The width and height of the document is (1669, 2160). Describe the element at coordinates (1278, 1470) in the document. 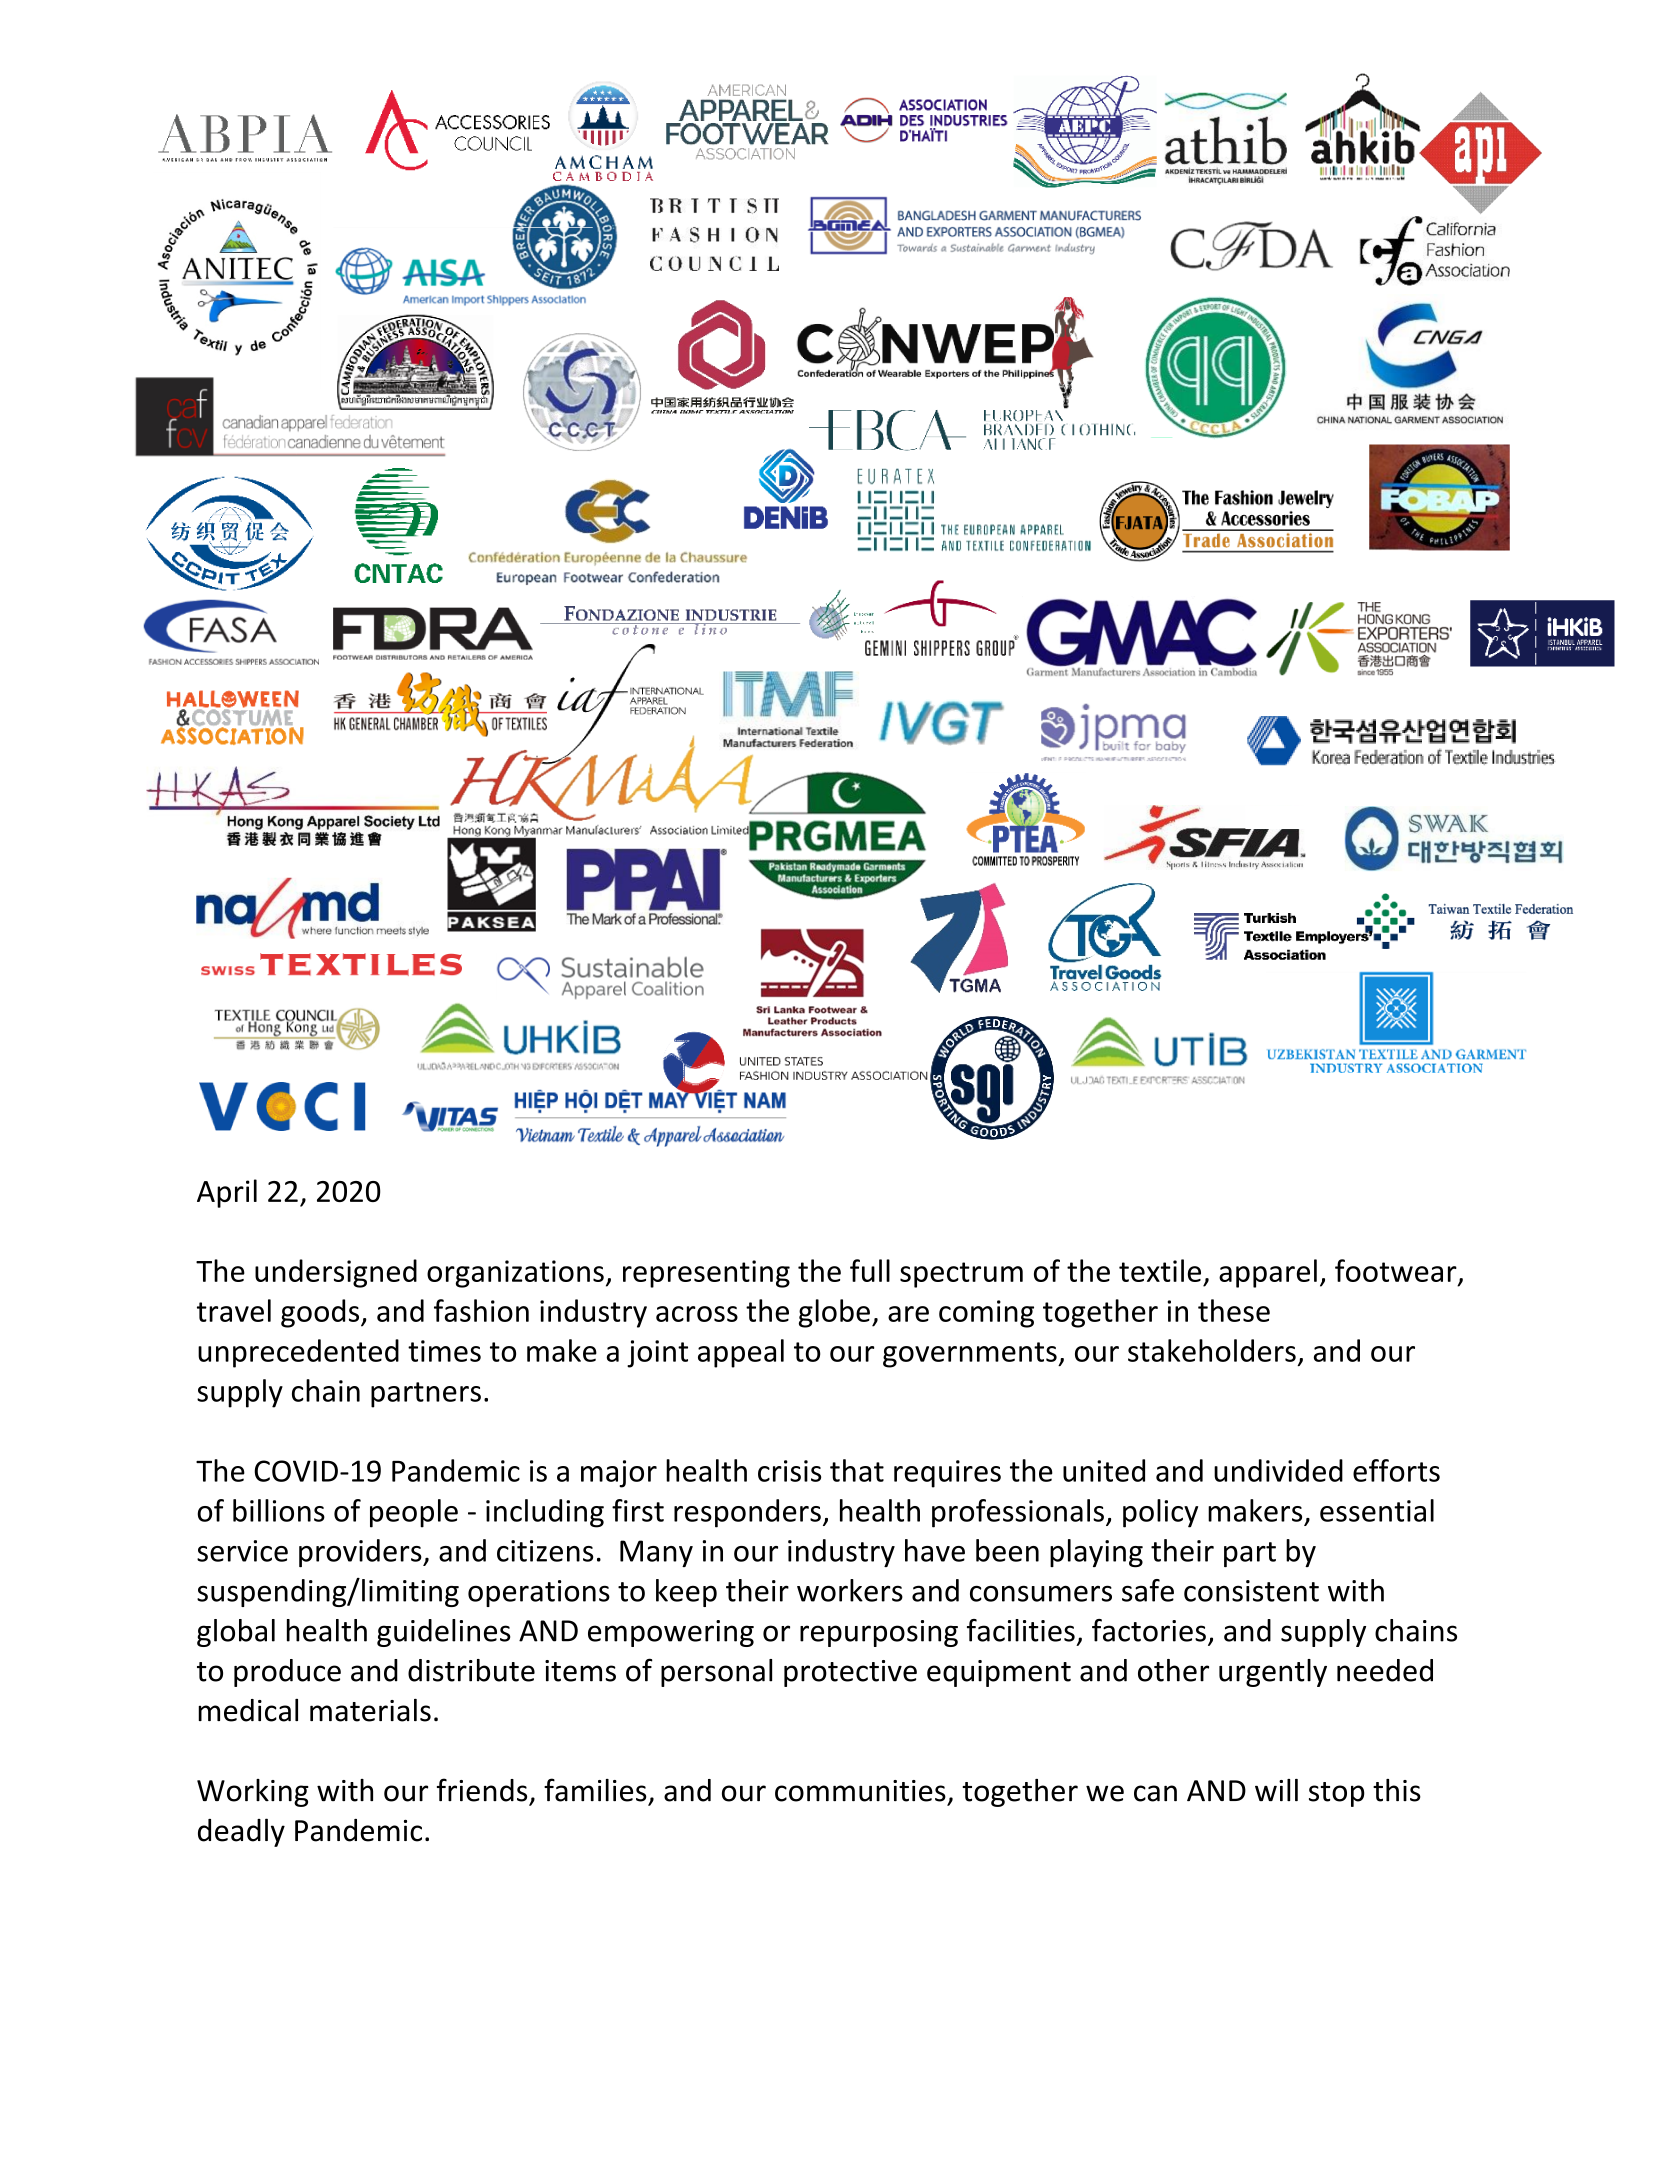

I see `undivided` at that location.
